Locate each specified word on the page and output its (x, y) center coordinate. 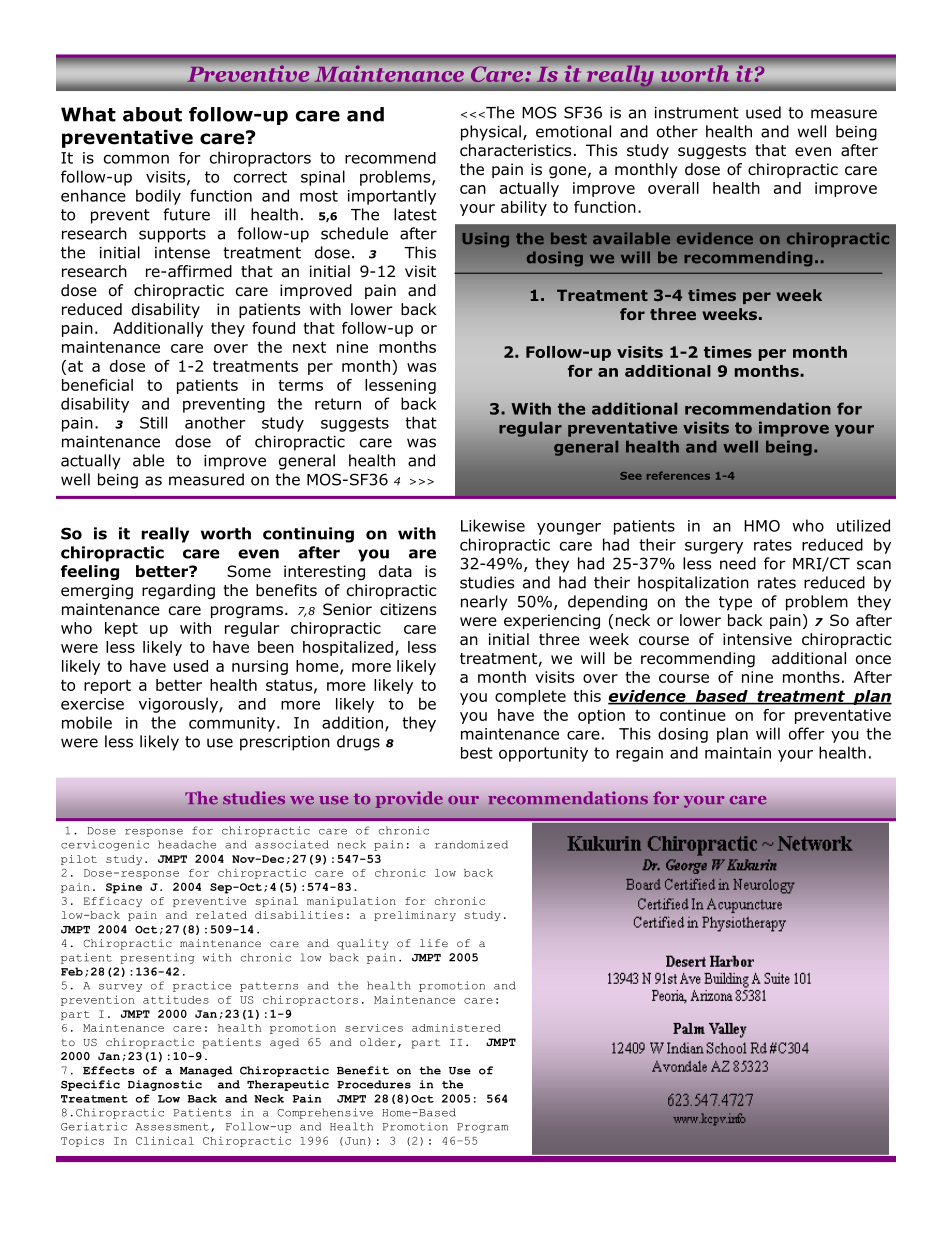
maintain (738, 753)
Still (153, 422)
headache (187, 844)
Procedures (374, 1084)
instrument (697, 113)
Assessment (172, 1127)
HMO (762, 526)
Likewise (493, 525)
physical (491, 133)
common (136, 159)
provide (409, 799)
